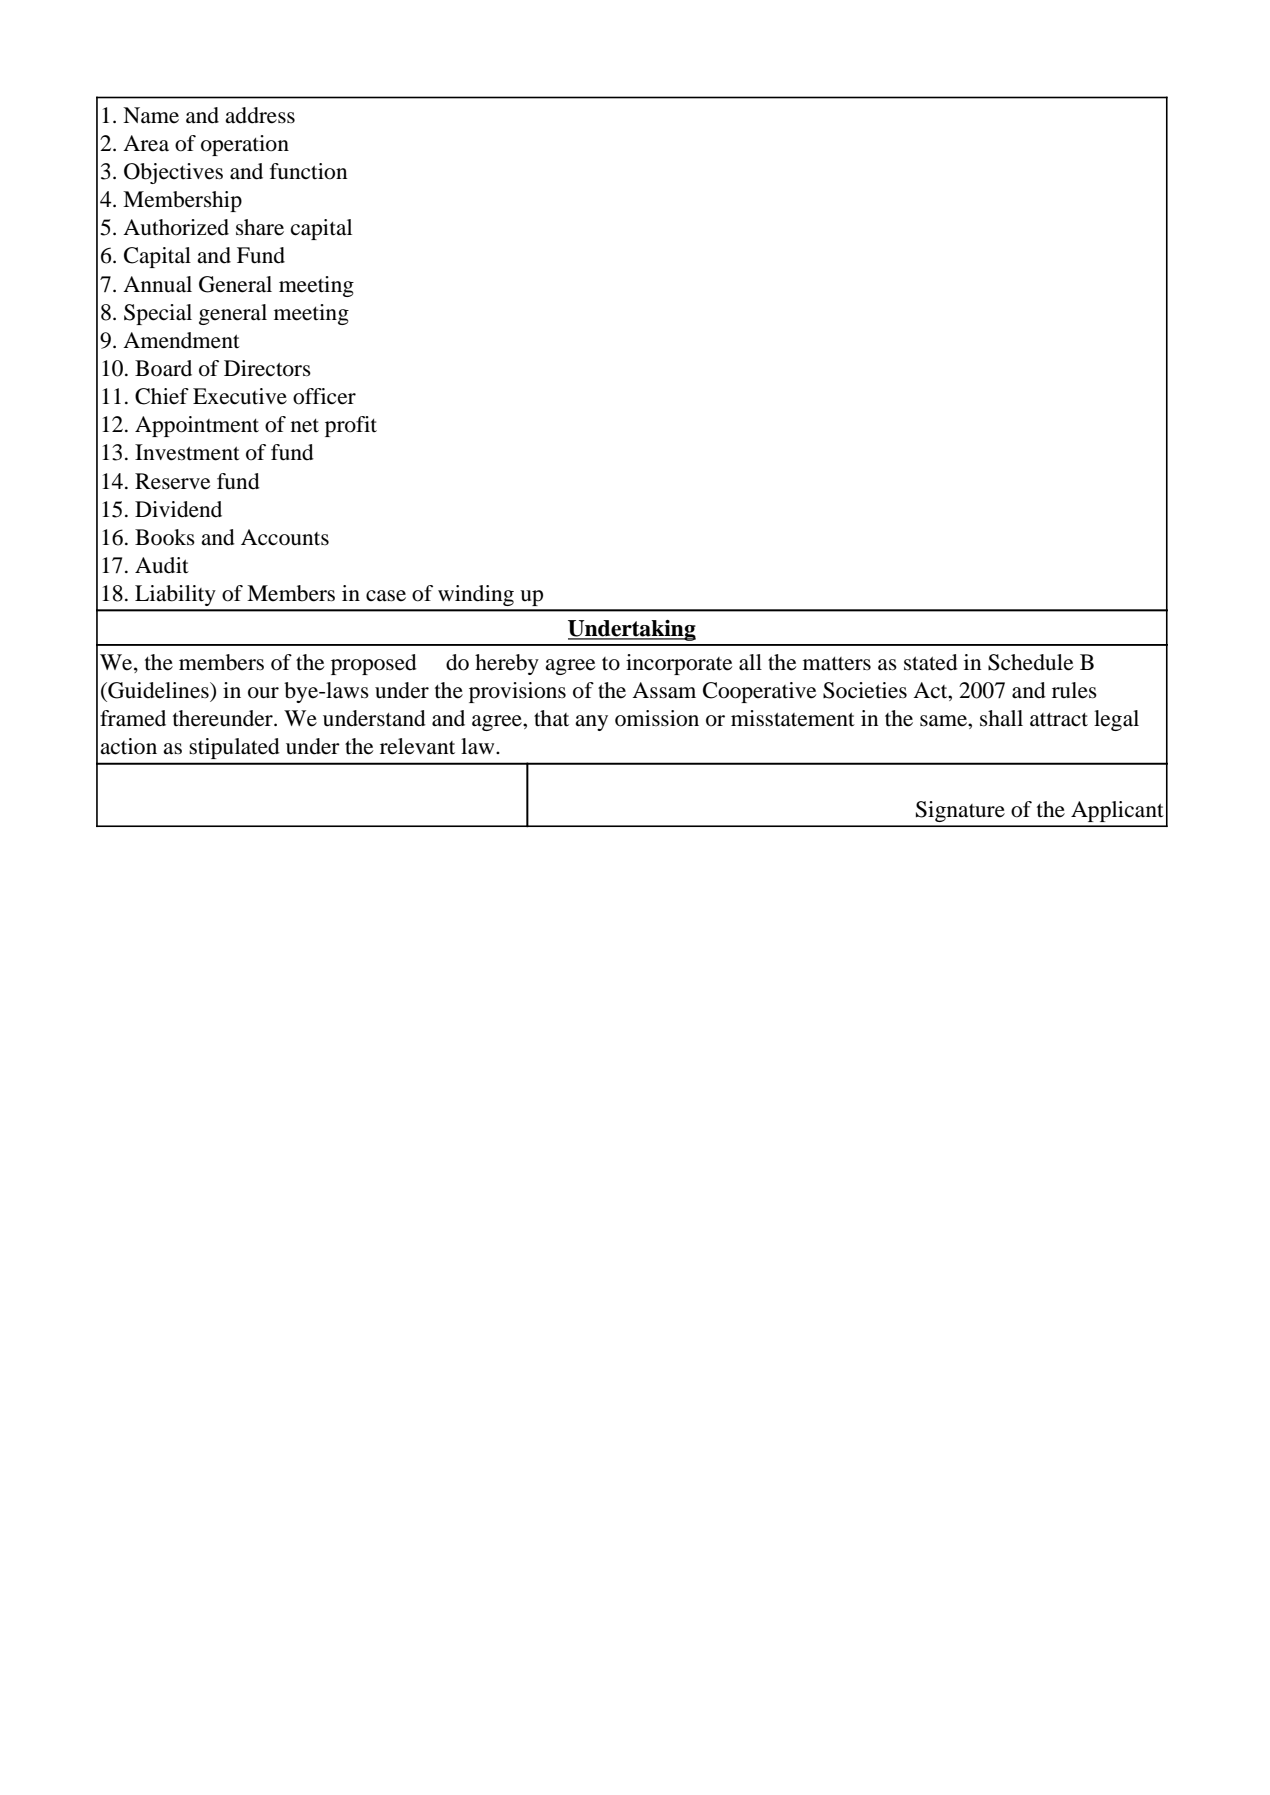 This screenshot has width=1270, height=1795. Describe the element at coordinates (679, 664) in the screenshot. I see `incorporate` at that location.
